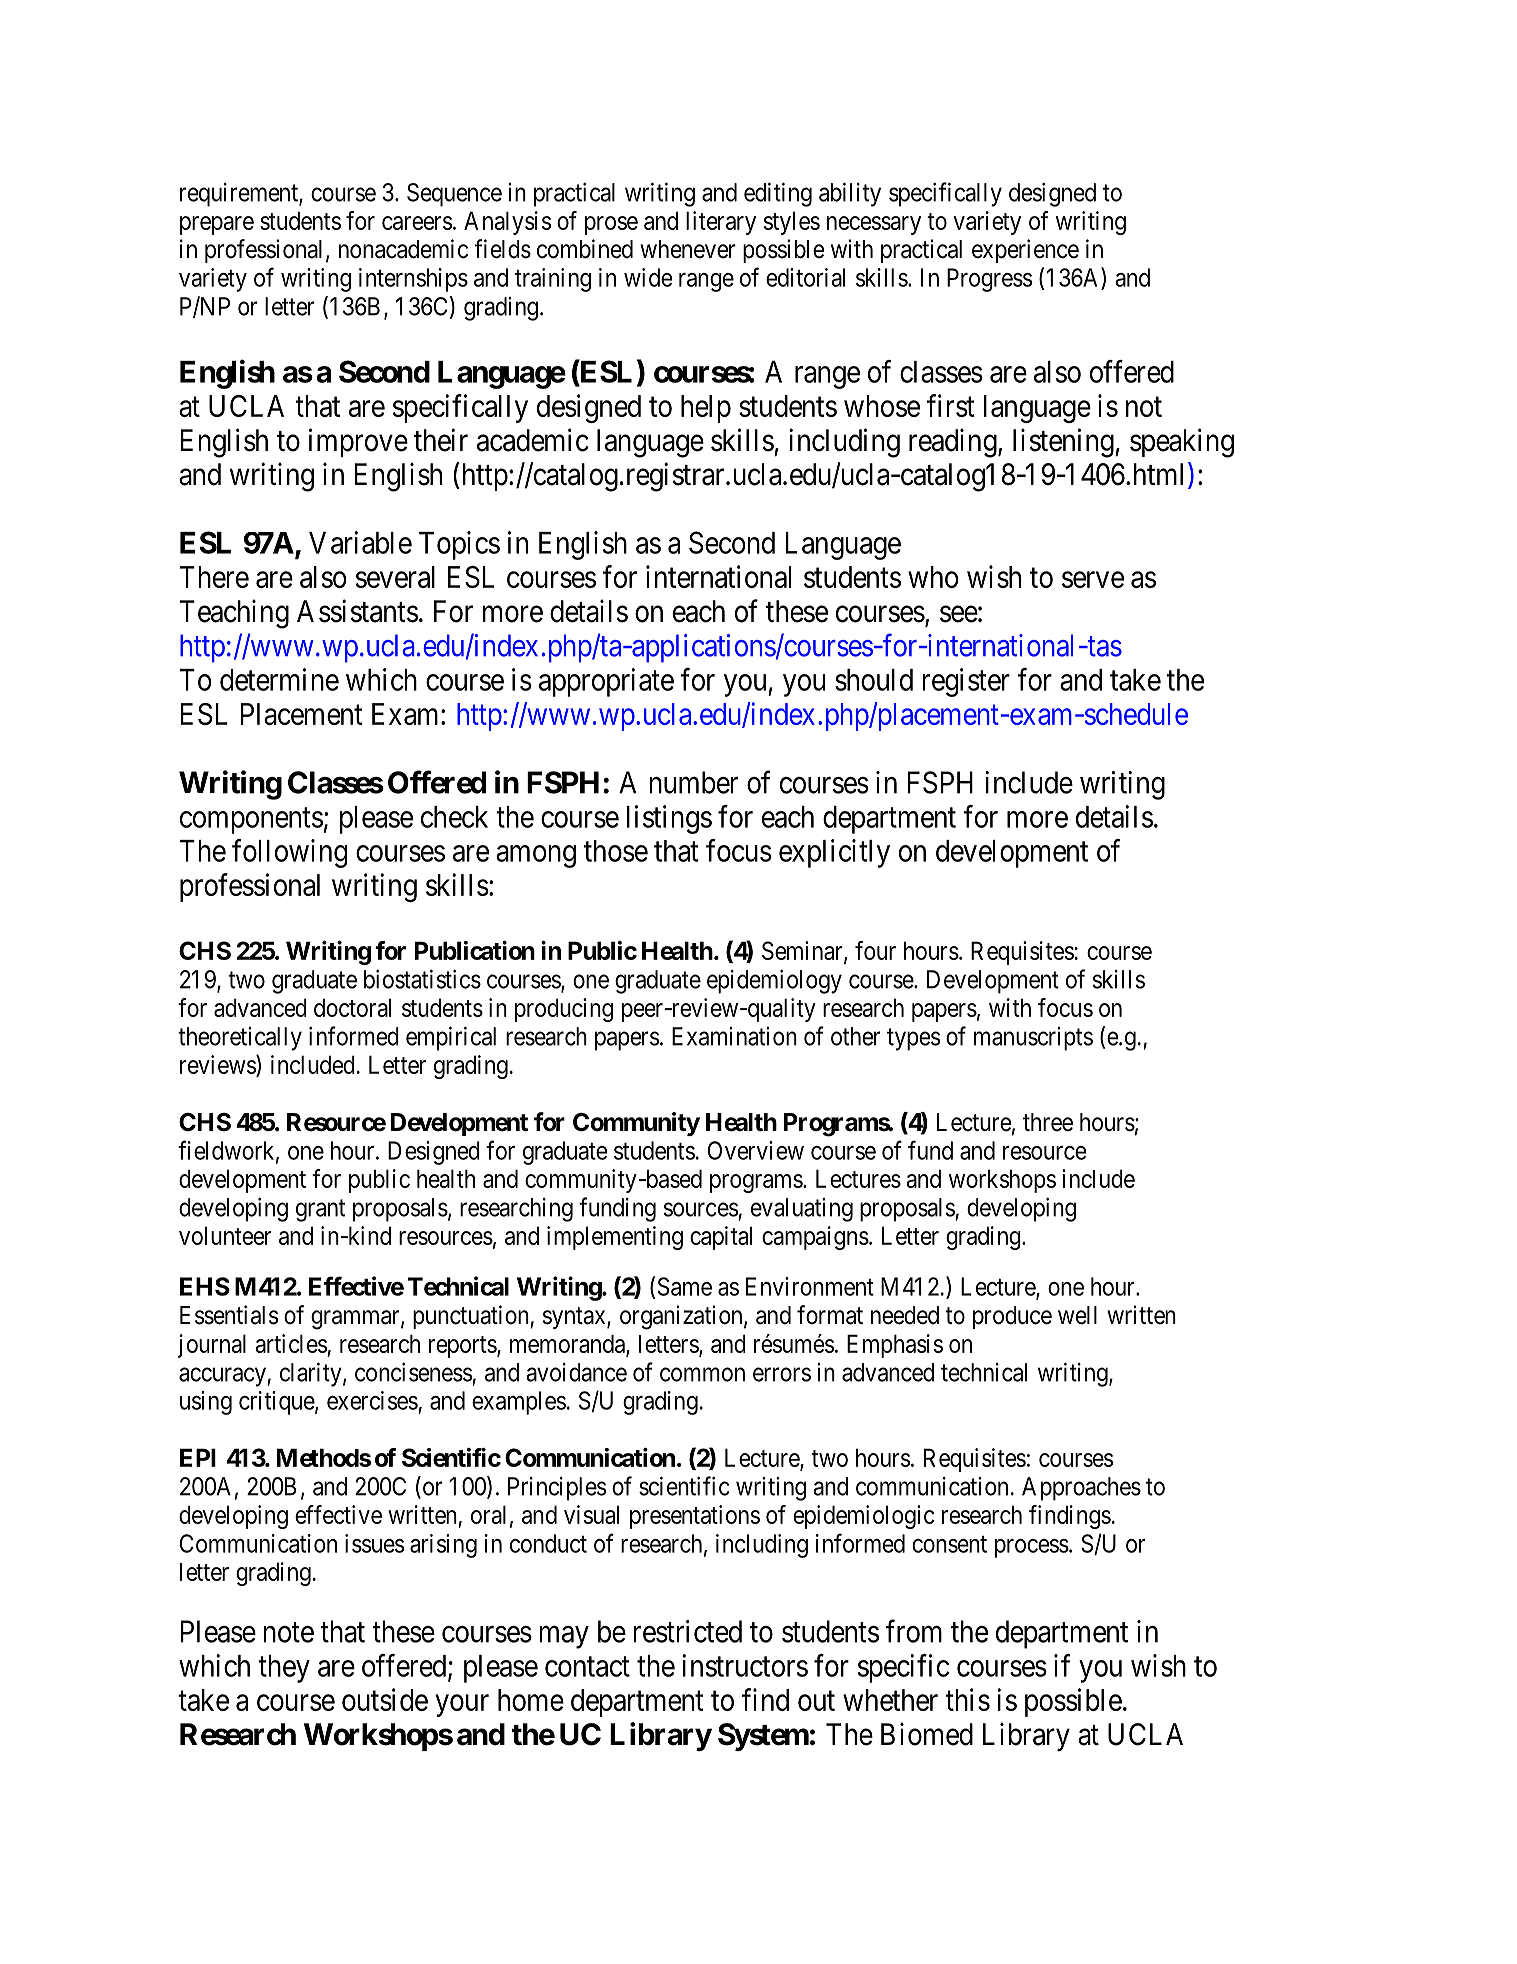  What do you see at coordinates (422, 979) in the document?
I see `biostatistics` at bounding box center [422, 979].
